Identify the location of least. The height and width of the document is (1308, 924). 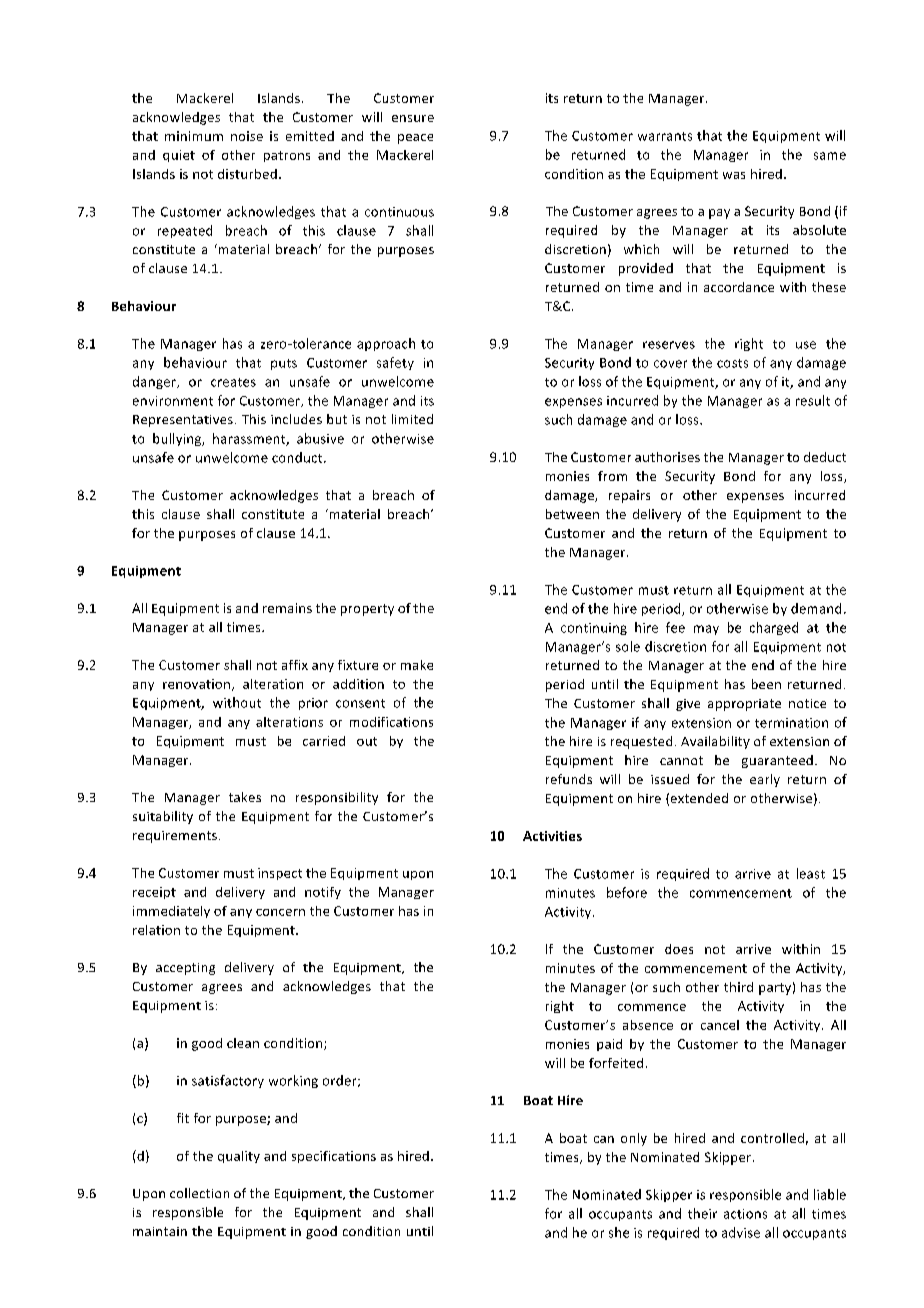
(811, 873).
